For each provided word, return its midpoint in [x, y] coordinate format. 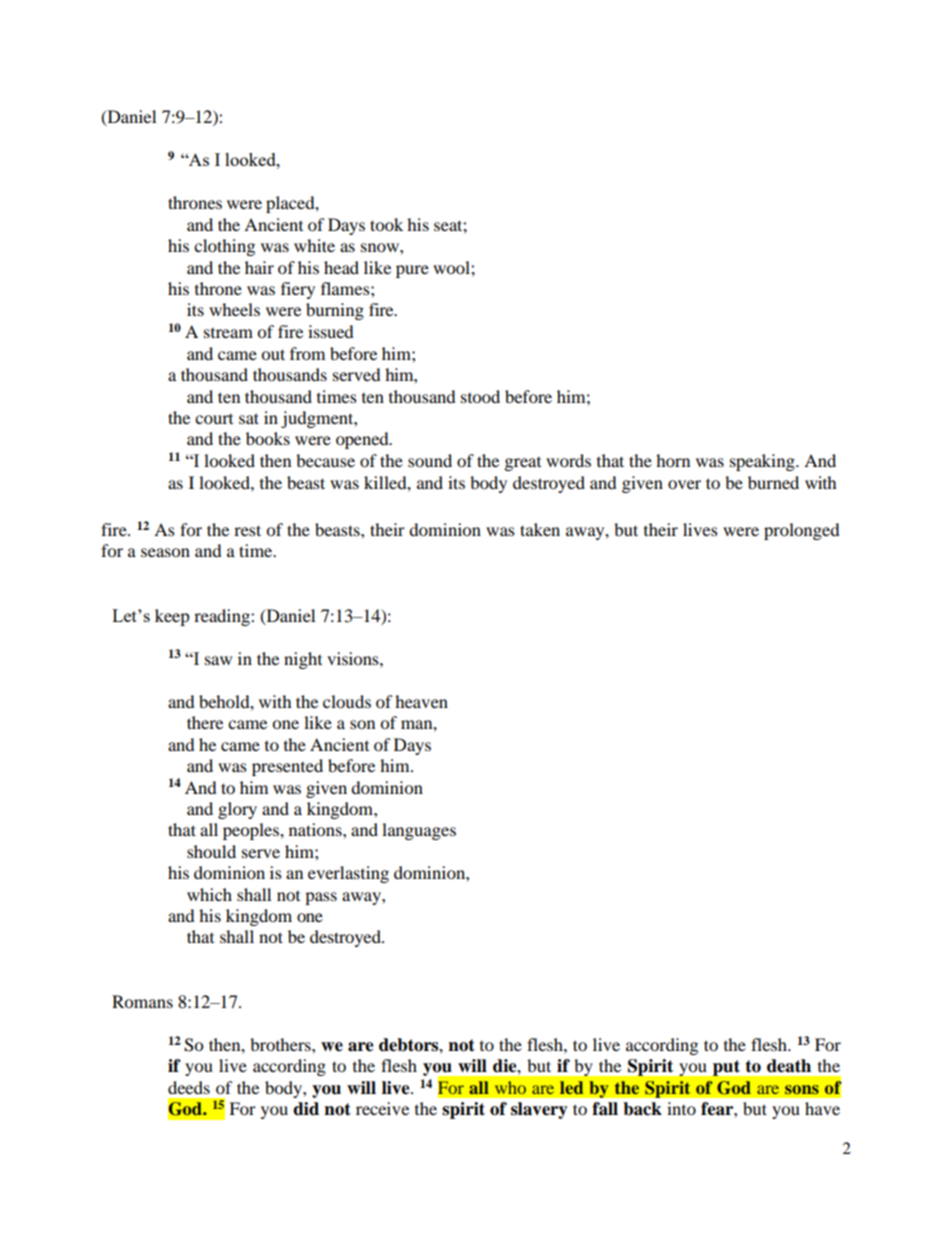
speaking [763, 462]
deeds [189, 1087]
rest [247, 530]
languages [419, 831]
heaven [421, 701]
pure [412, 271]
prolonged [802, 531]
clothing [224, 247]
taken [540, 529]
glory [237, 810]
